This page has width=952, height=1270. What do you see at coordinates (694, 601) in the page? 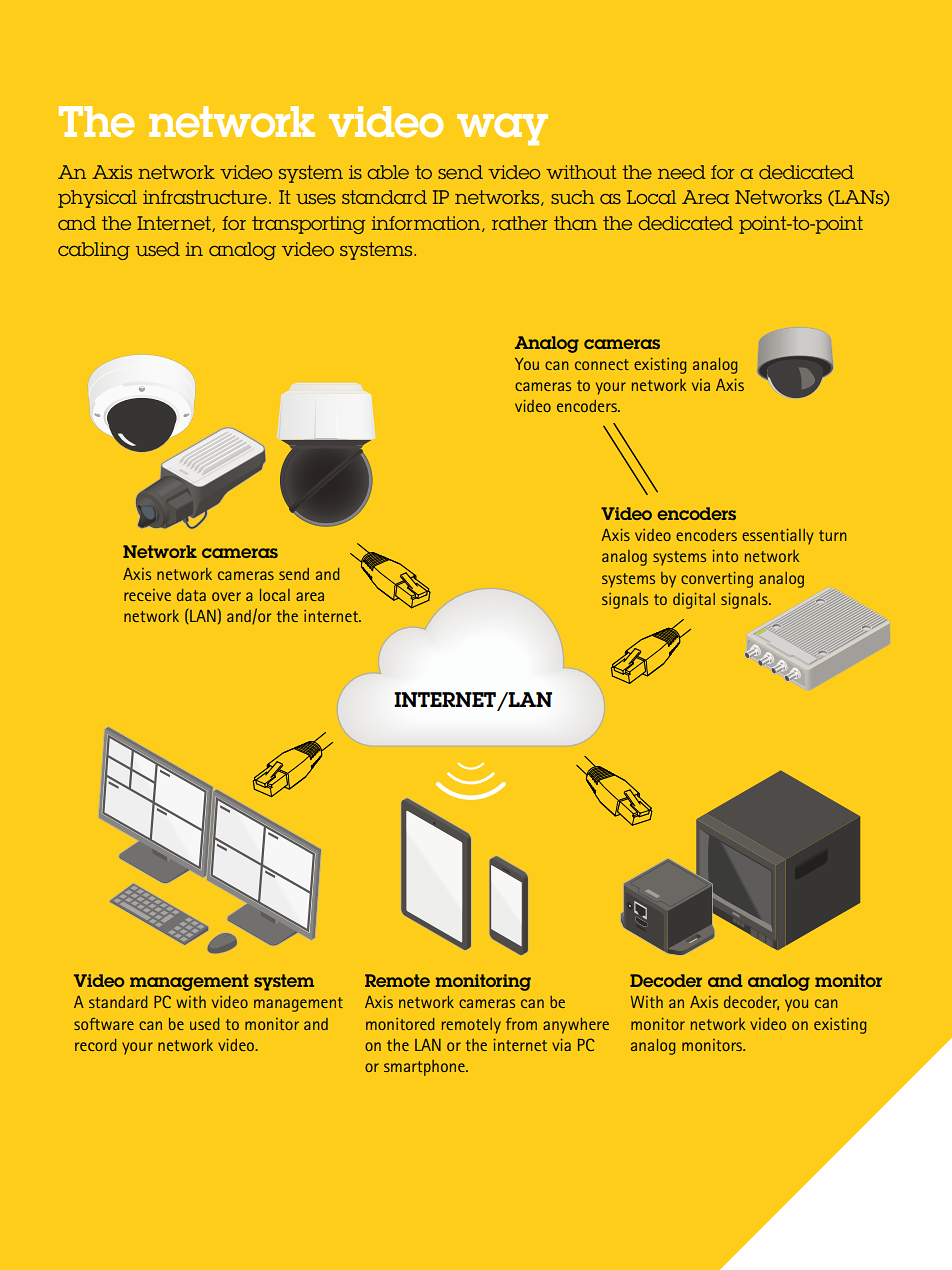
I see `digital` at bounding box center [694, 601].
